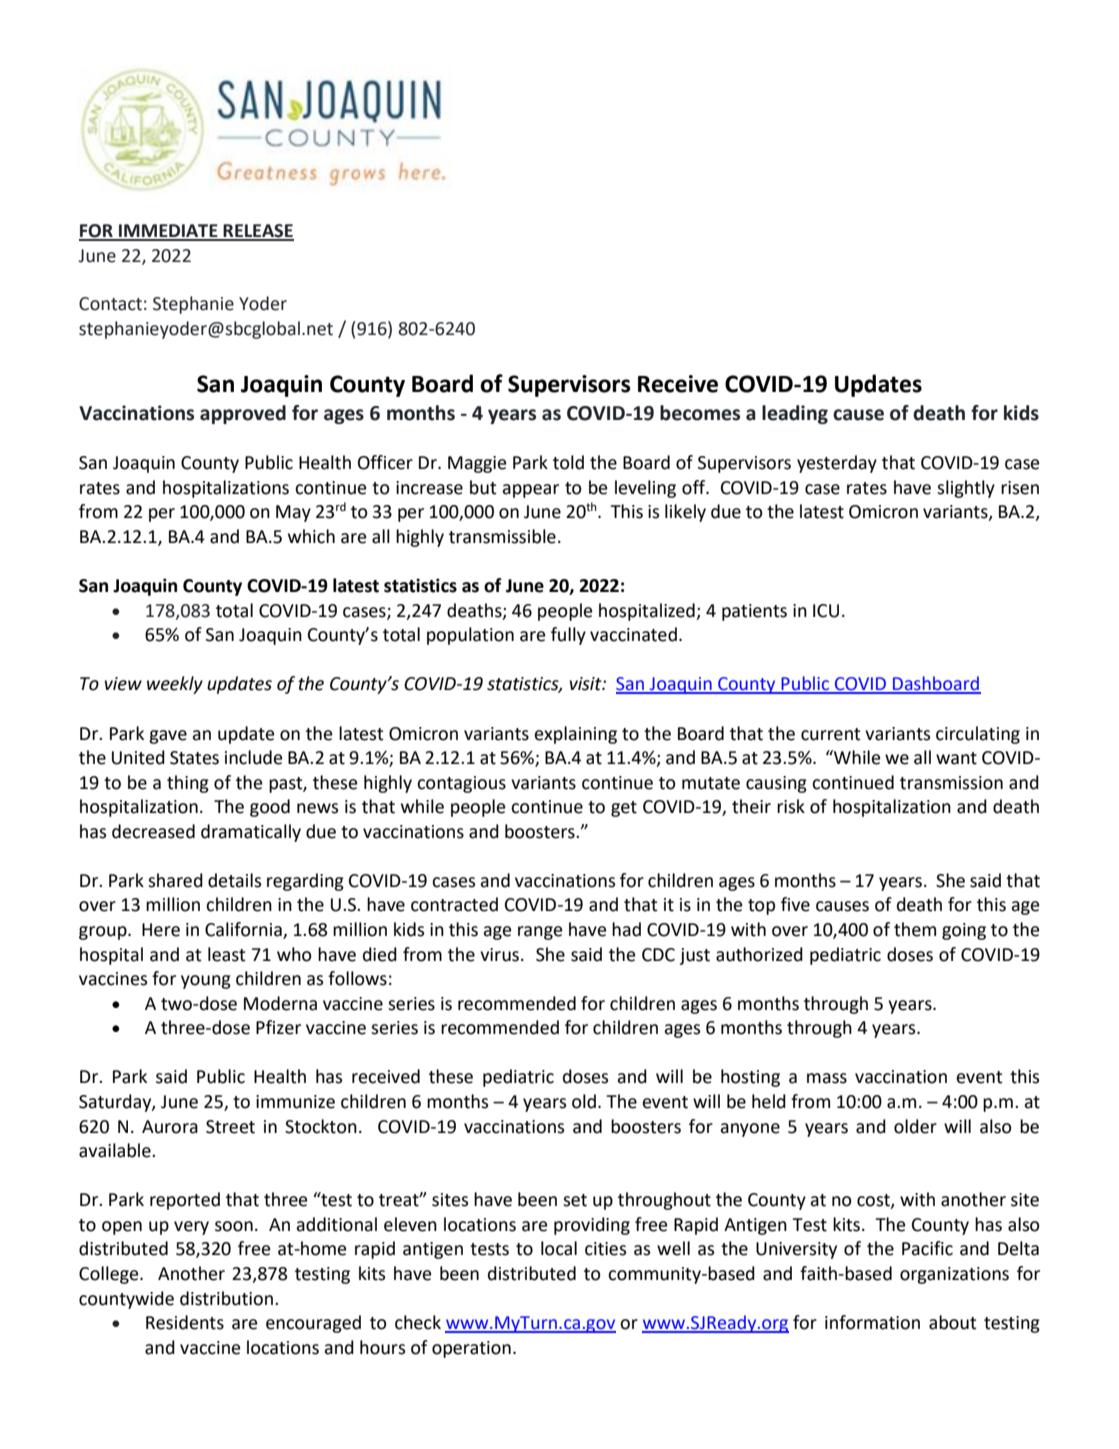 The width and height of the page is (1119, 1449). Describe the element at coordinates (278, 1027) in the page. I see `Pfizer` at that location.
